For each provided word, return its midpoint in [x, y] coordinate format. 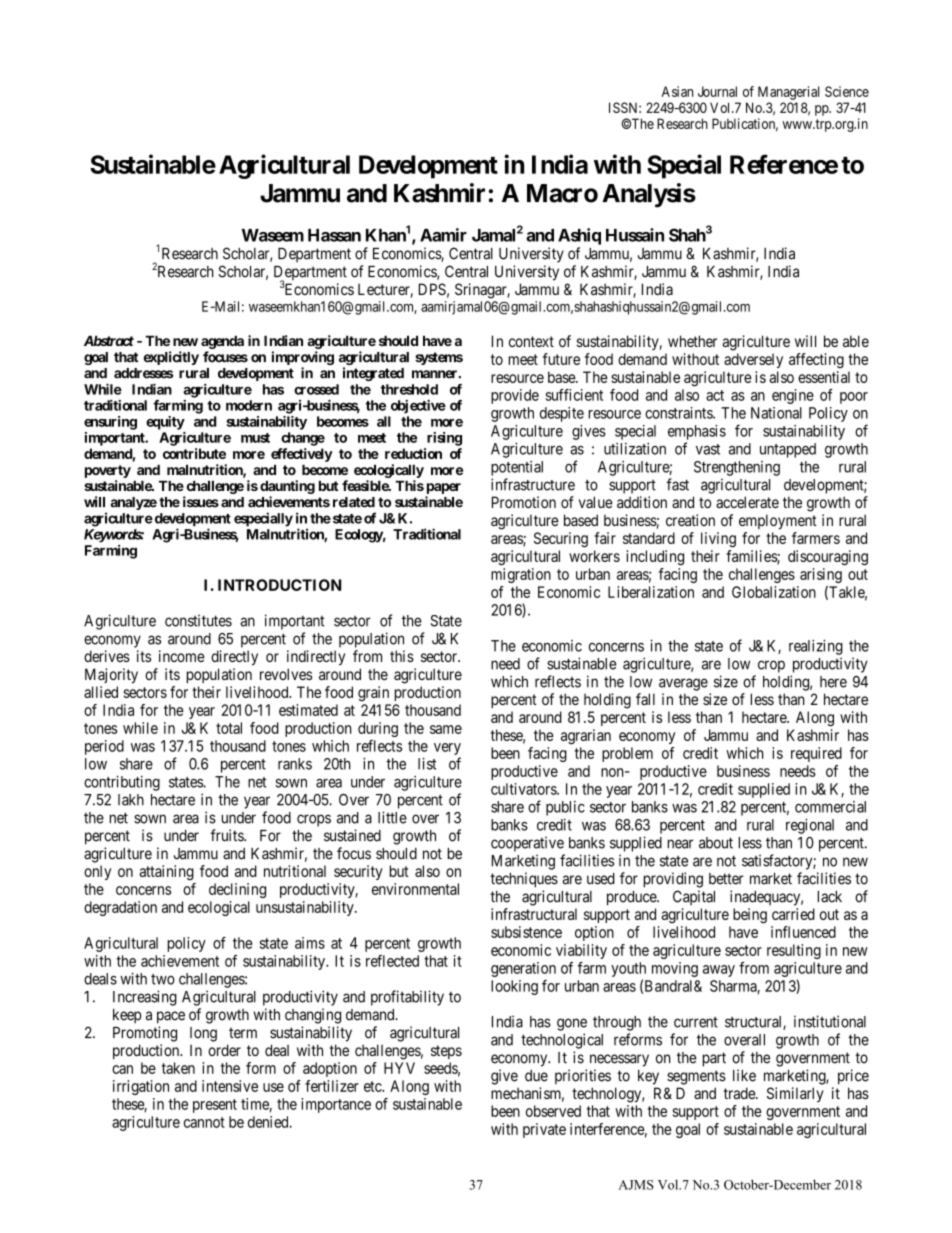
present [215, 1106]
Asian [677, 91]
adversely [753, 360]
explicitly [171, 358]
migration [521, 575]
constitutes [198, 620]
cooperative [527, 844]
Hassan [334, 235]
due [536, 1076]
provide [515, 396]
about [716, 843]
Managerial [788, 93]
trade [740, 1093]
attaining [166, 872]
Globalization [774, 592]
